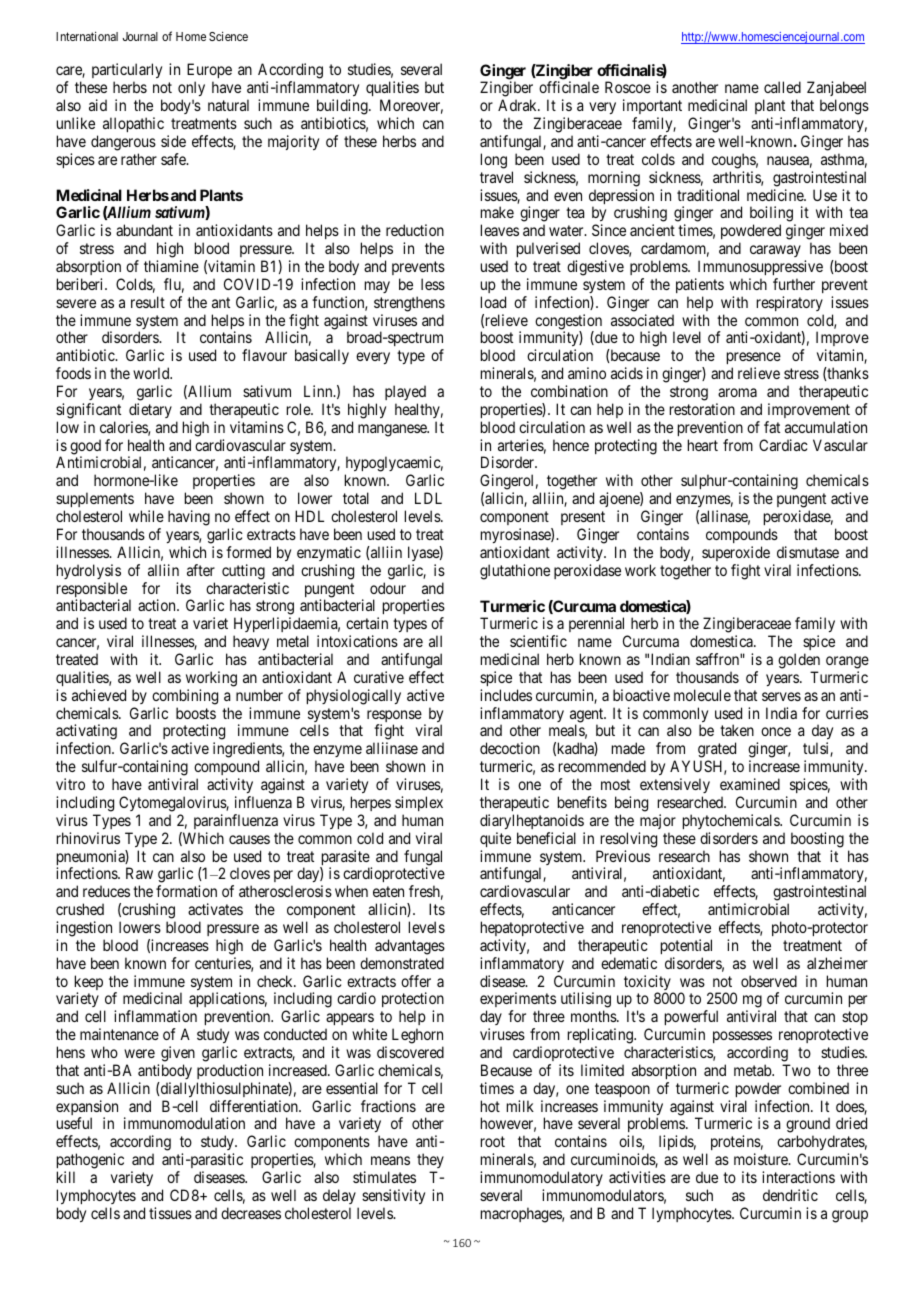  What do you see at coordinates (782, 87) in the document?
I see `called` at bounding box center [782, 87].
